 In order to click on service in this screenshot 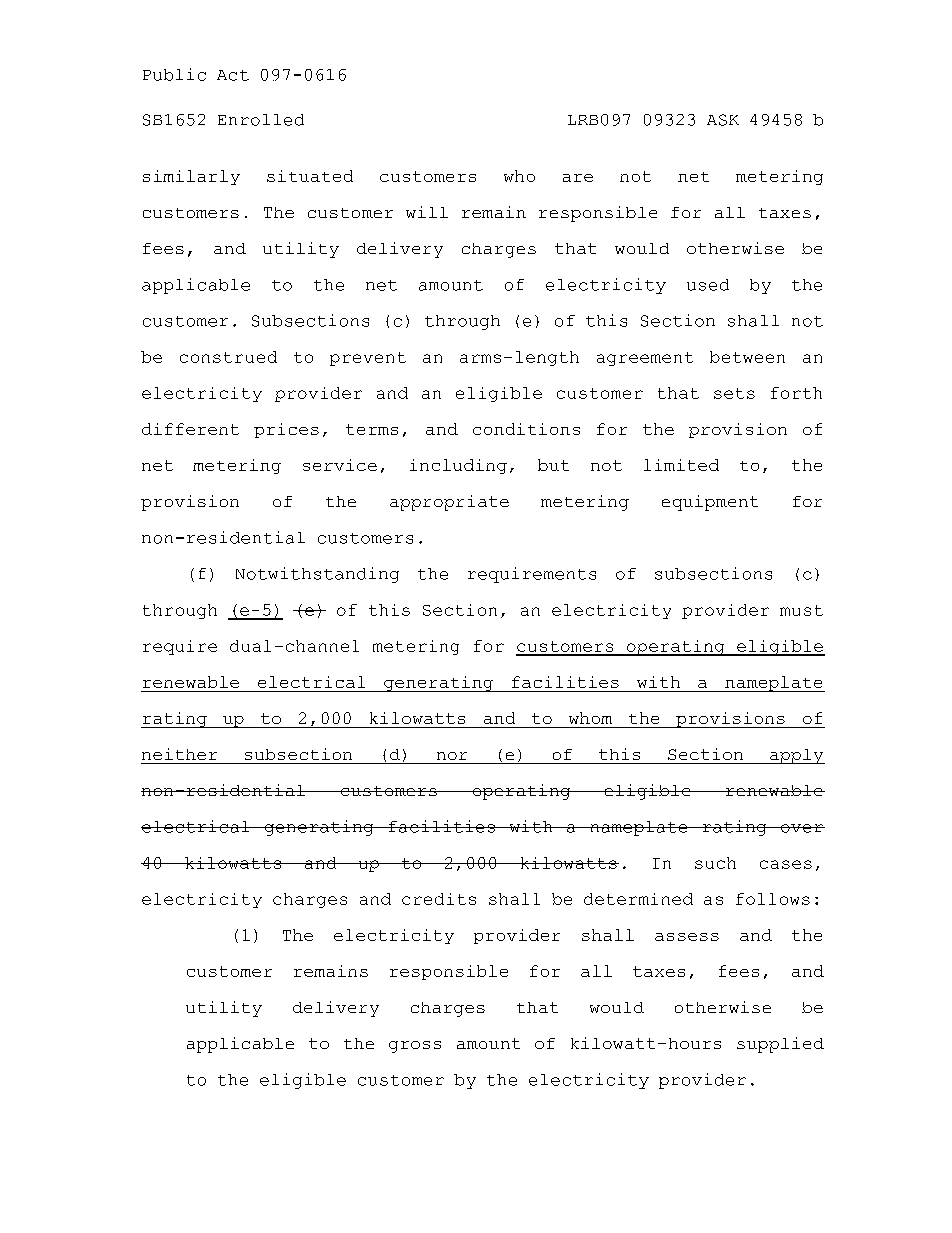, I will do `click(340, 465)`.
